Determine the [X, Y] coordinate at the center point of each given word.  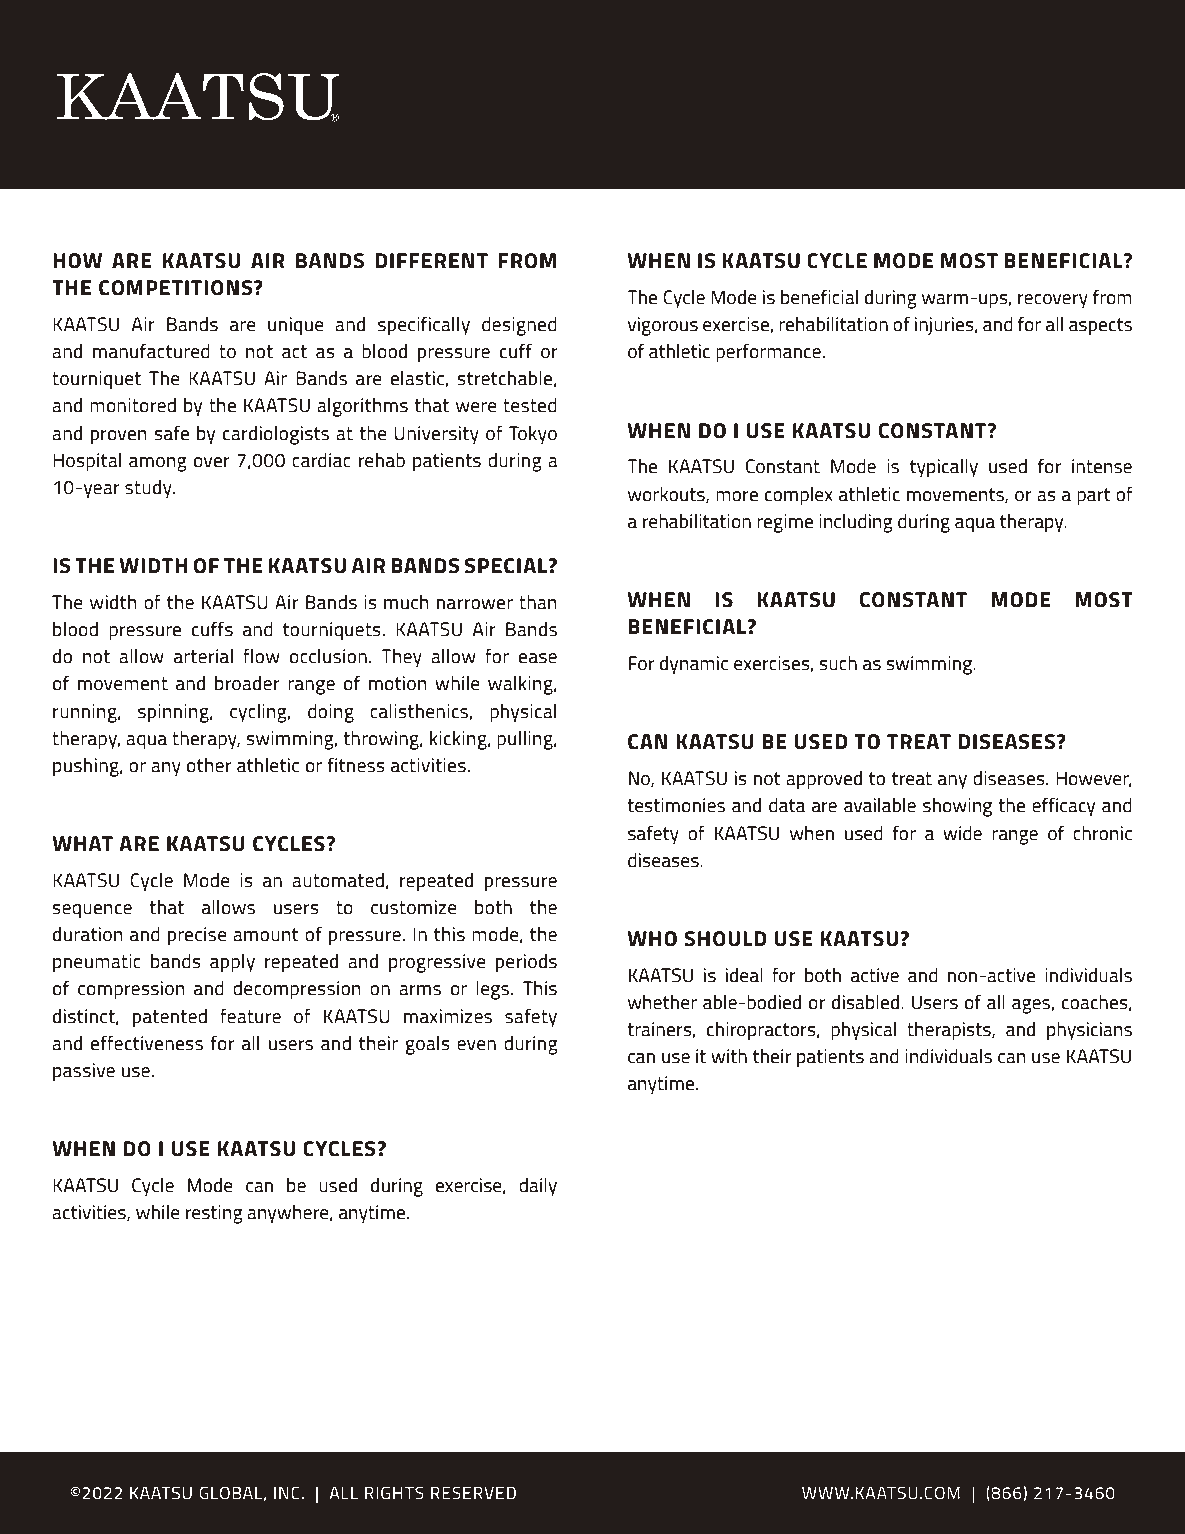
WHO [652, 939]
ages [1032, 1006]
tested [530, 405]
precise [197, 936]
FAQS [986, 99]
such [838, 663]
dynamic [694, 665]
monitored [133, 405]
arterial [203, 656]
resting [214, 1214]
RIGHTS [394, 1492]
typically [944, 468]
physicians [1089, 1031]
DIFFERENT [431, 260]
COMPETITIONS [177, 288]
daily [538, 1187]
